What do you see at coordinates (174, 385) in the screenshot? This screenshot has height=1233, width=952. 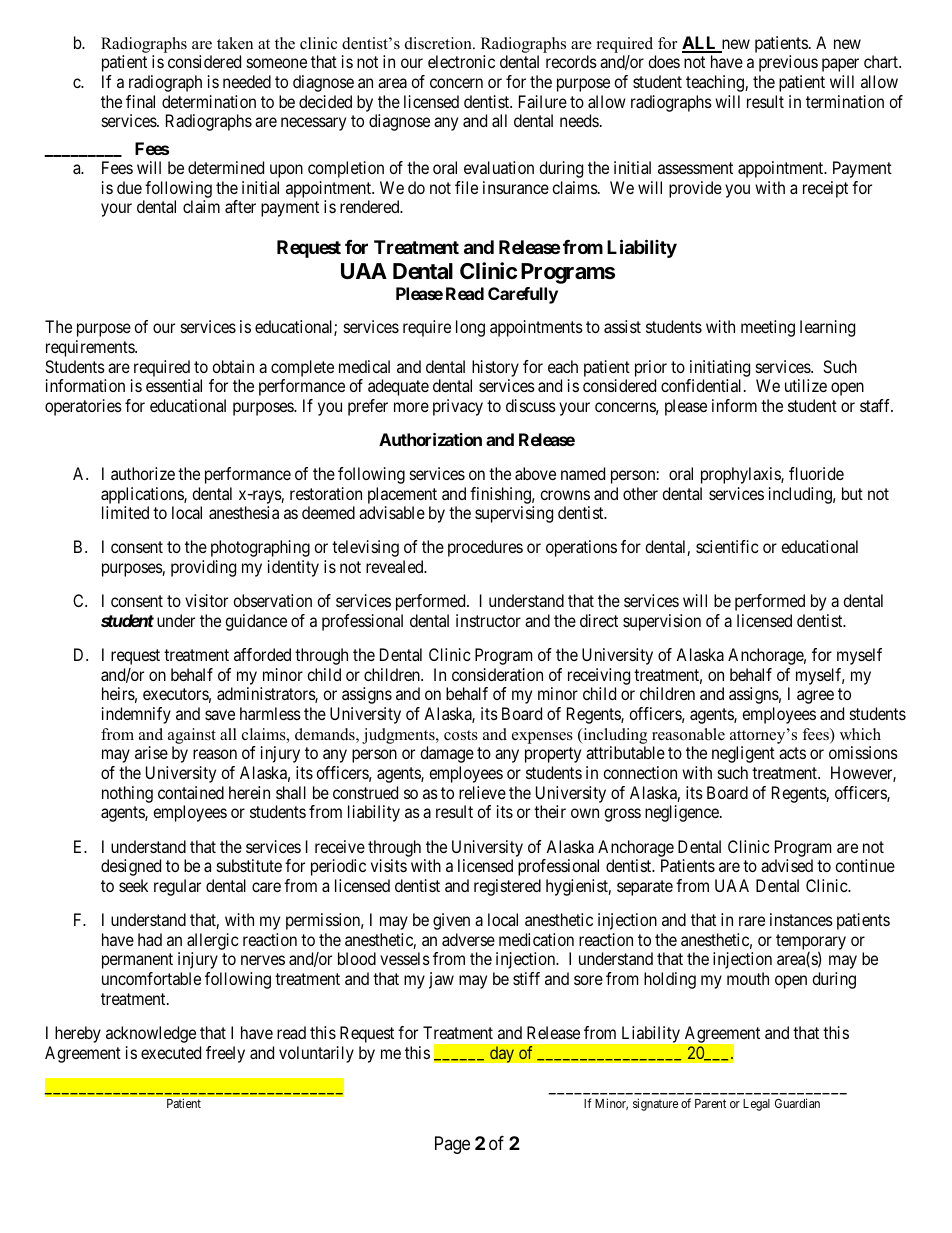 I see `essential` at bounding box center [174, 385].
